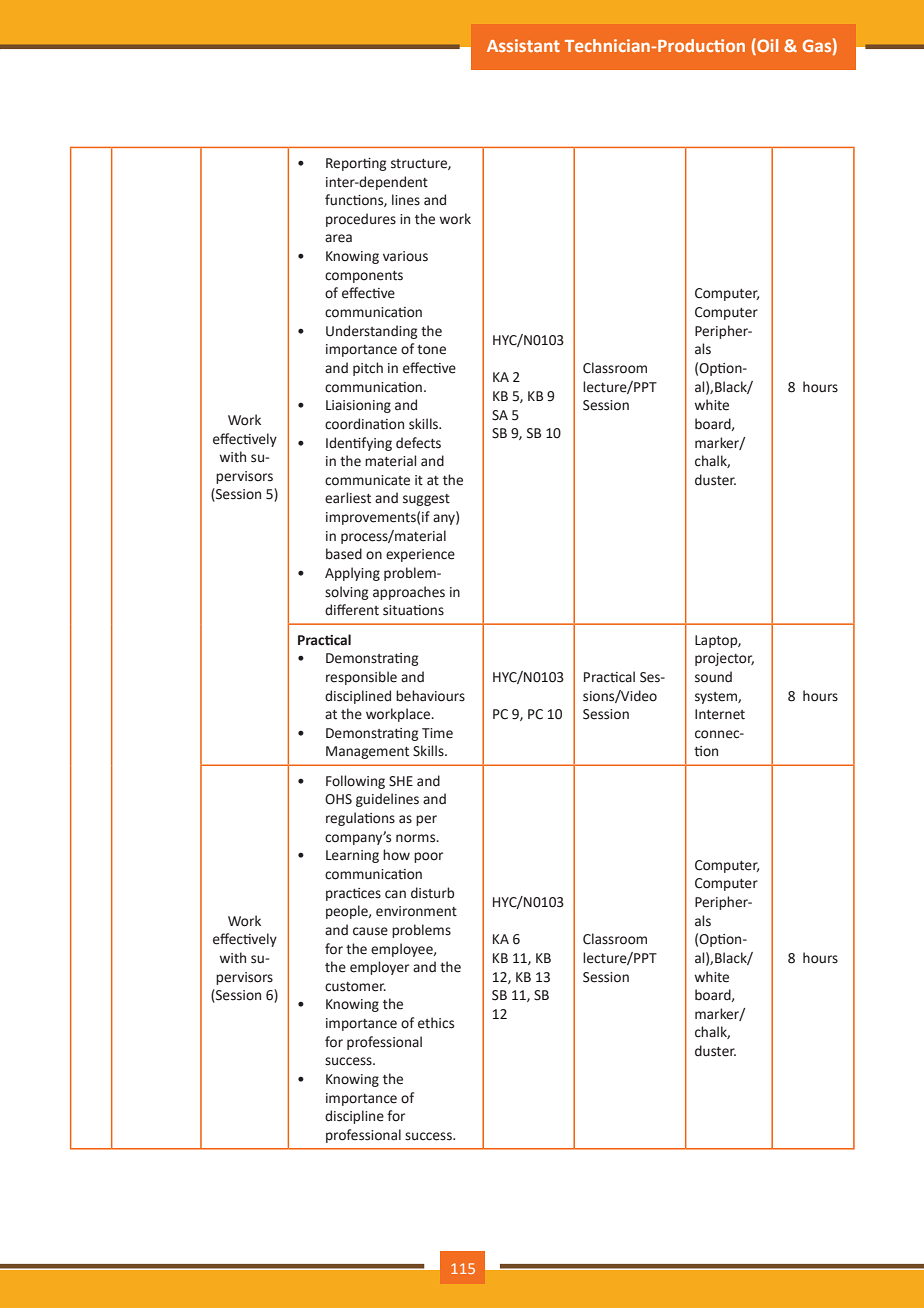 The image size is (924, 1308). What do you see at coordinates (356, 164) in the screenshot?
I see `Reporting` at bounding box center [356, 164].
